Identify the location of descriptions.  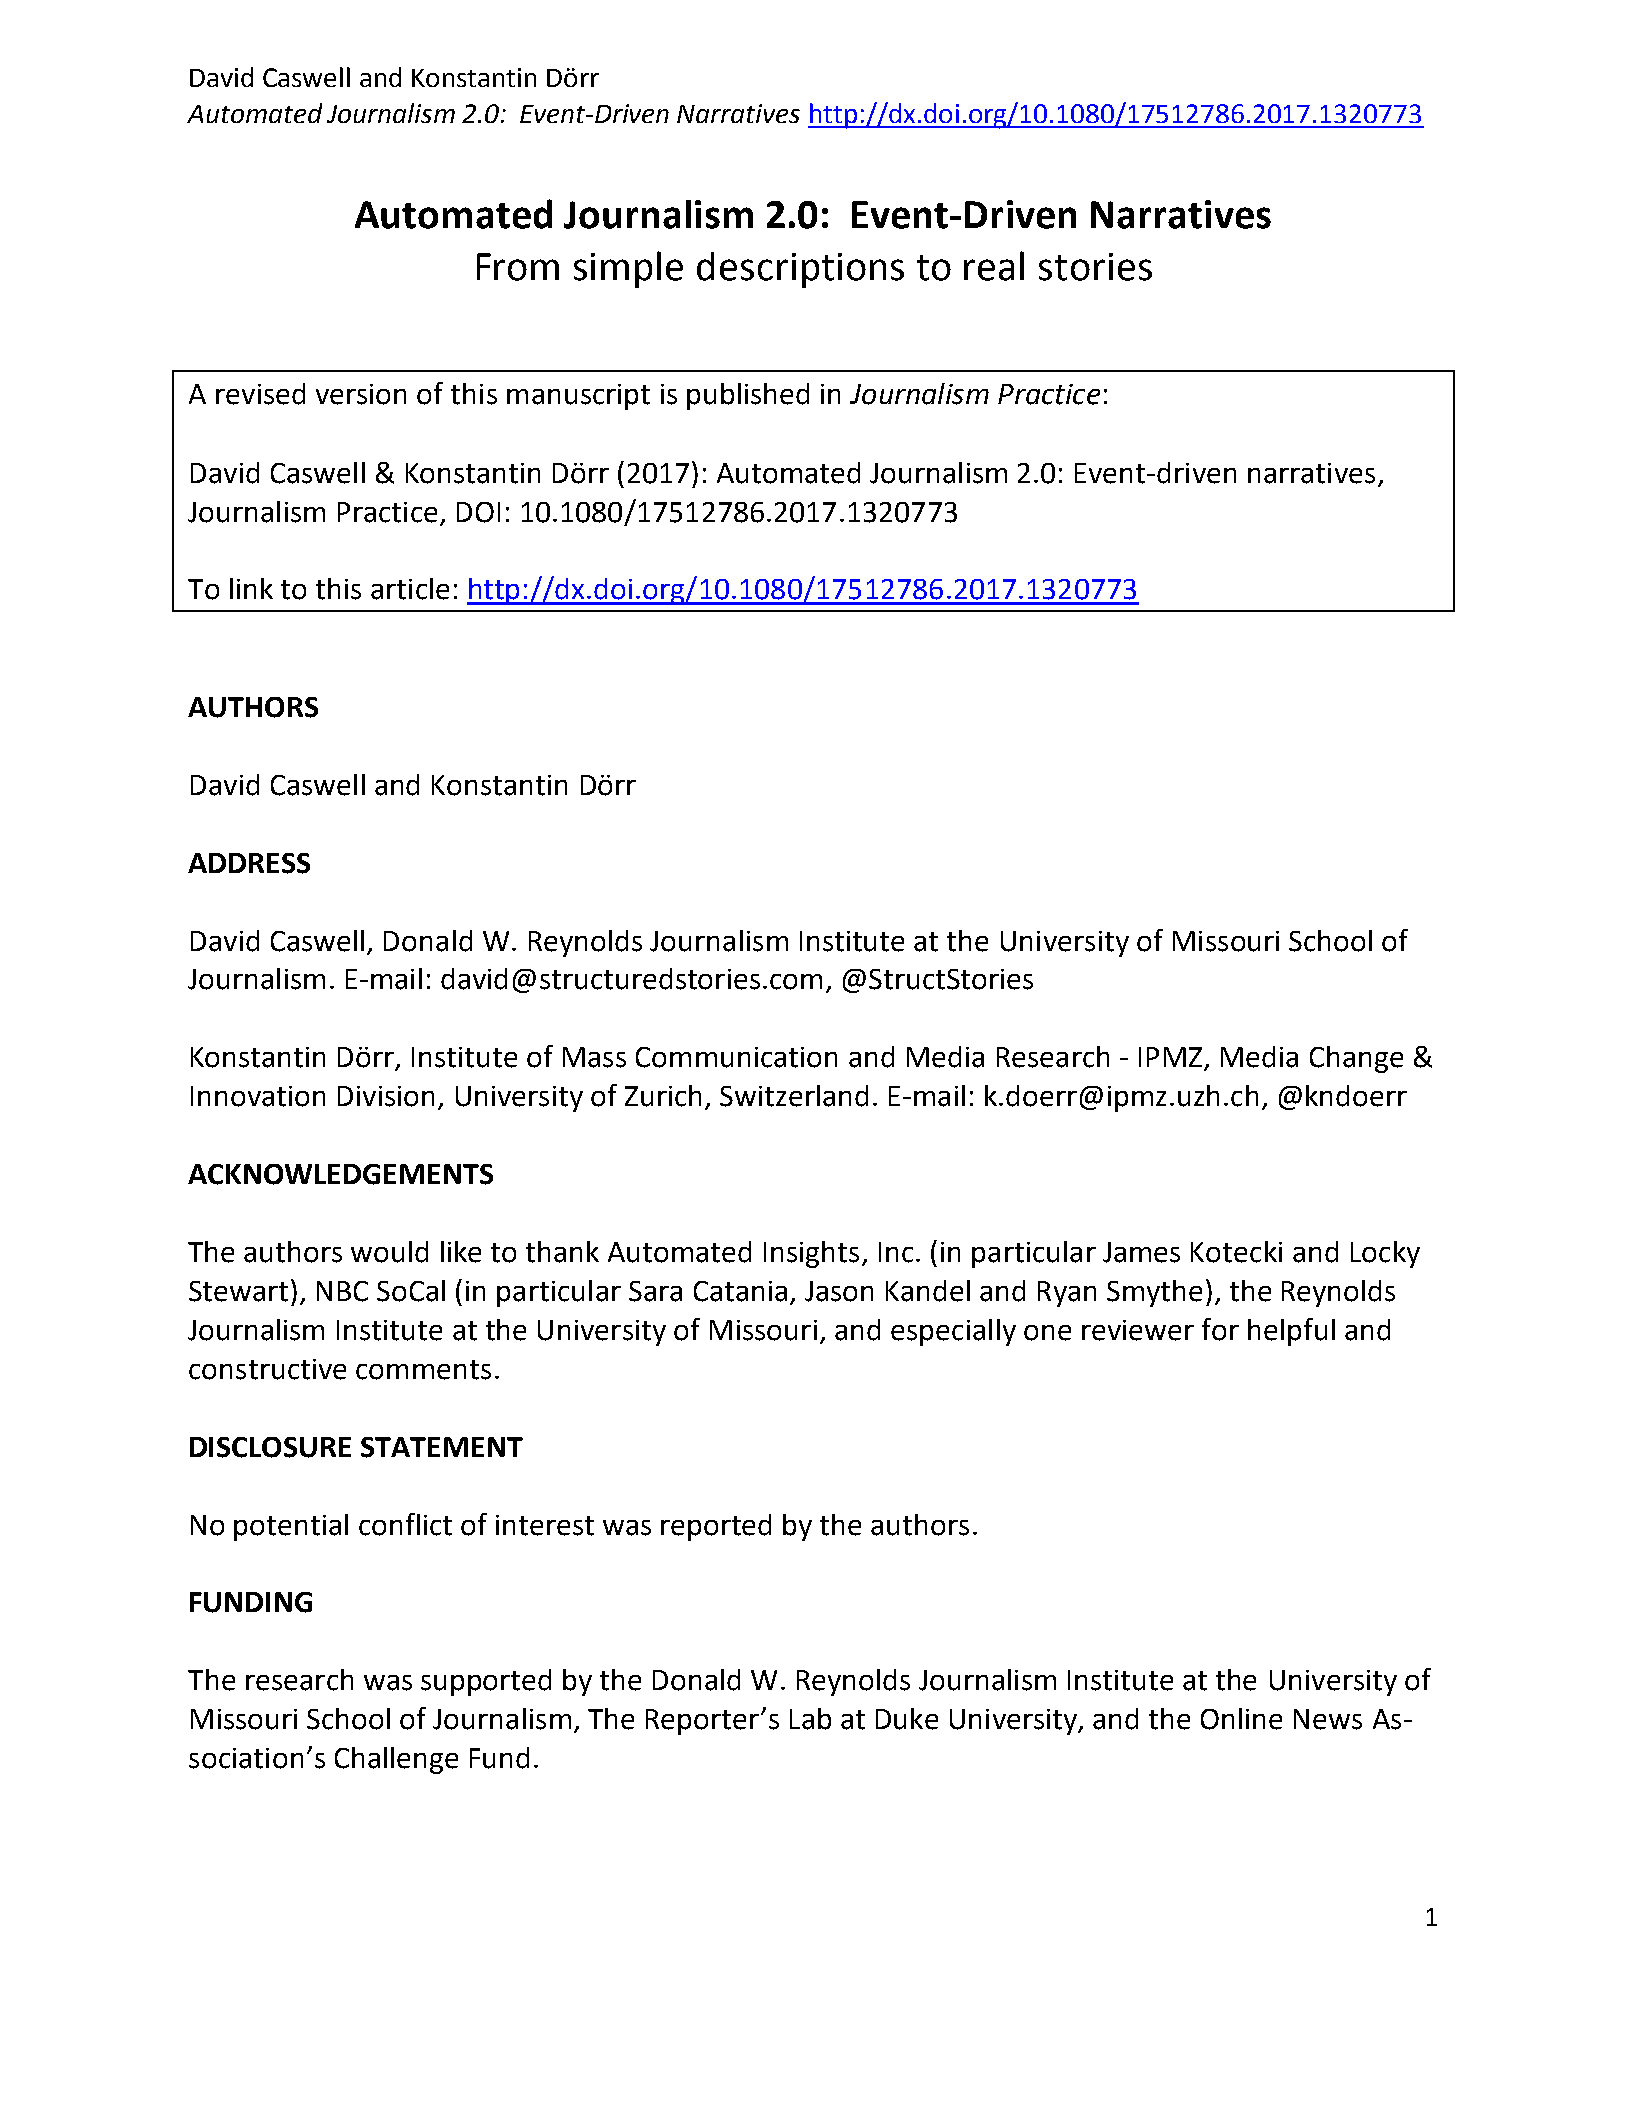
(800, 270).
